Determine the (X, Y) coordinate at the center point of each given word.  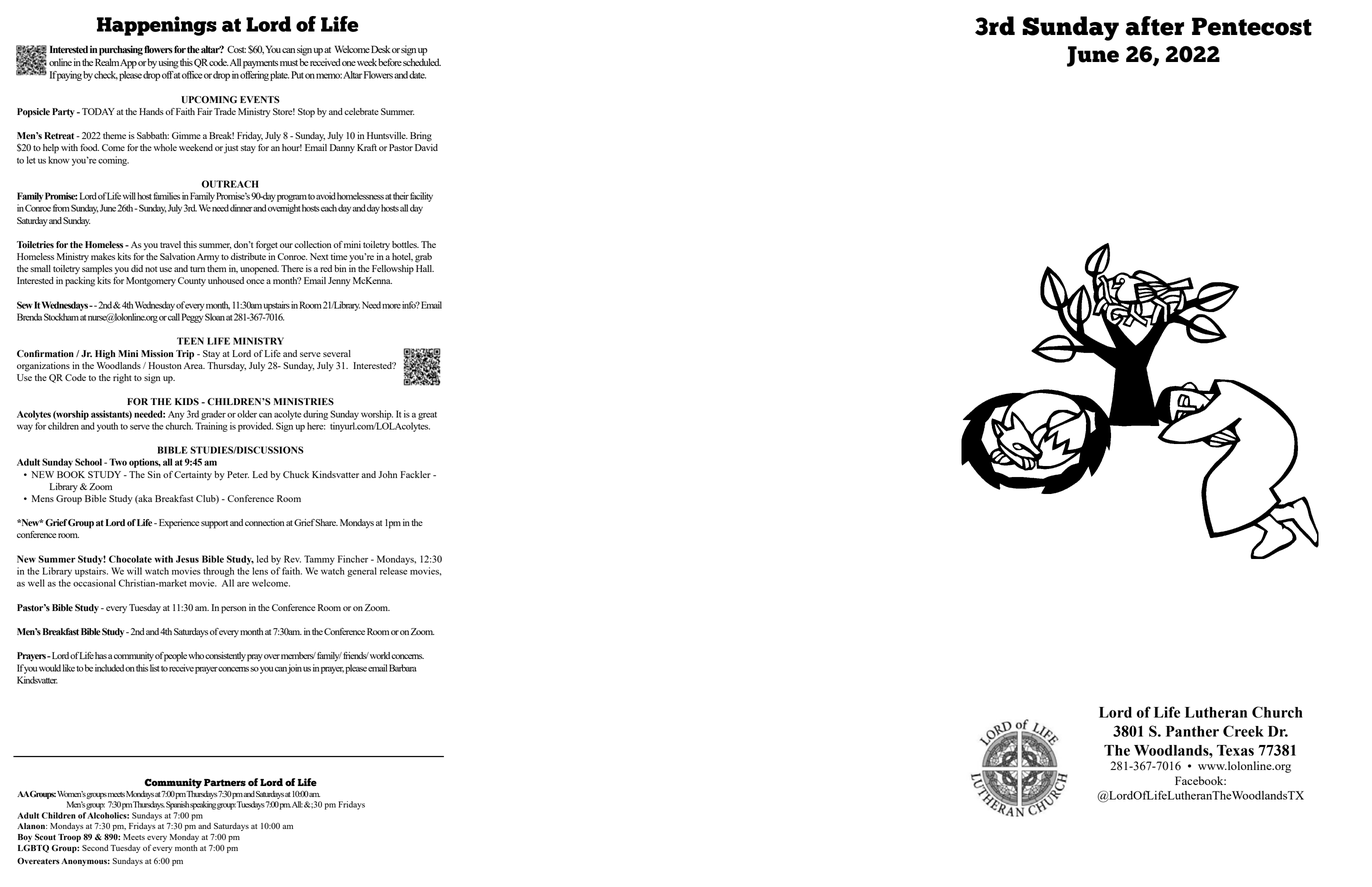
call (174, 317)
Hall (425, 268)
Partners (225, 783)
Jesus (187, 559)
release (393, 571)
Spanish (177, 805)
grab (423, 258)
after (1154, 26)
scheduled (422, 62)
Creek (1243, 731)
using (168, 63)
